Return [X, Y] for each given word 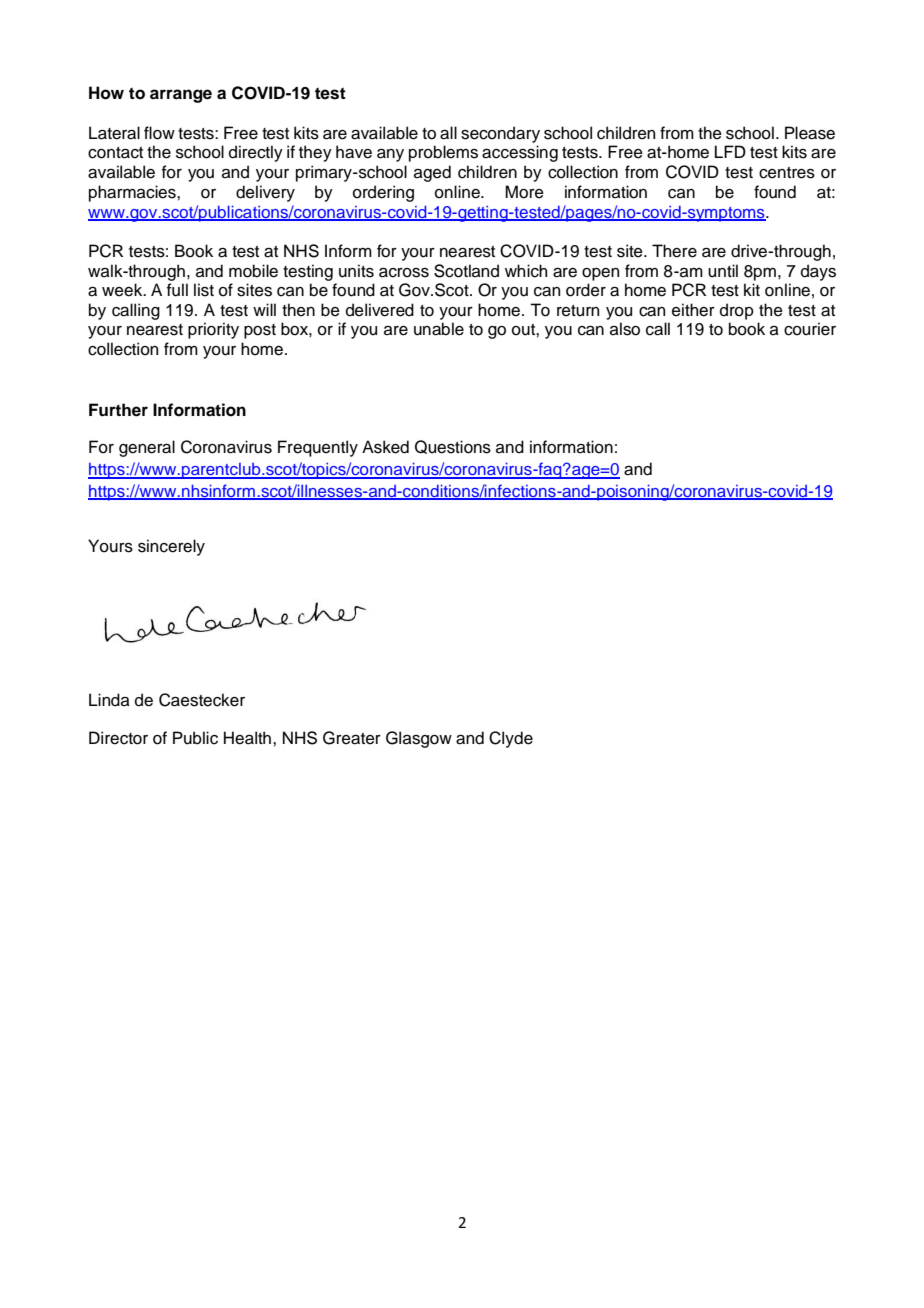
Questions [453, 447]
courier [810, 329]
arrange [181, 96]
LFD [730, 151]
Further [118, 410]
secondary [500, 134]
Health [247, 738]
